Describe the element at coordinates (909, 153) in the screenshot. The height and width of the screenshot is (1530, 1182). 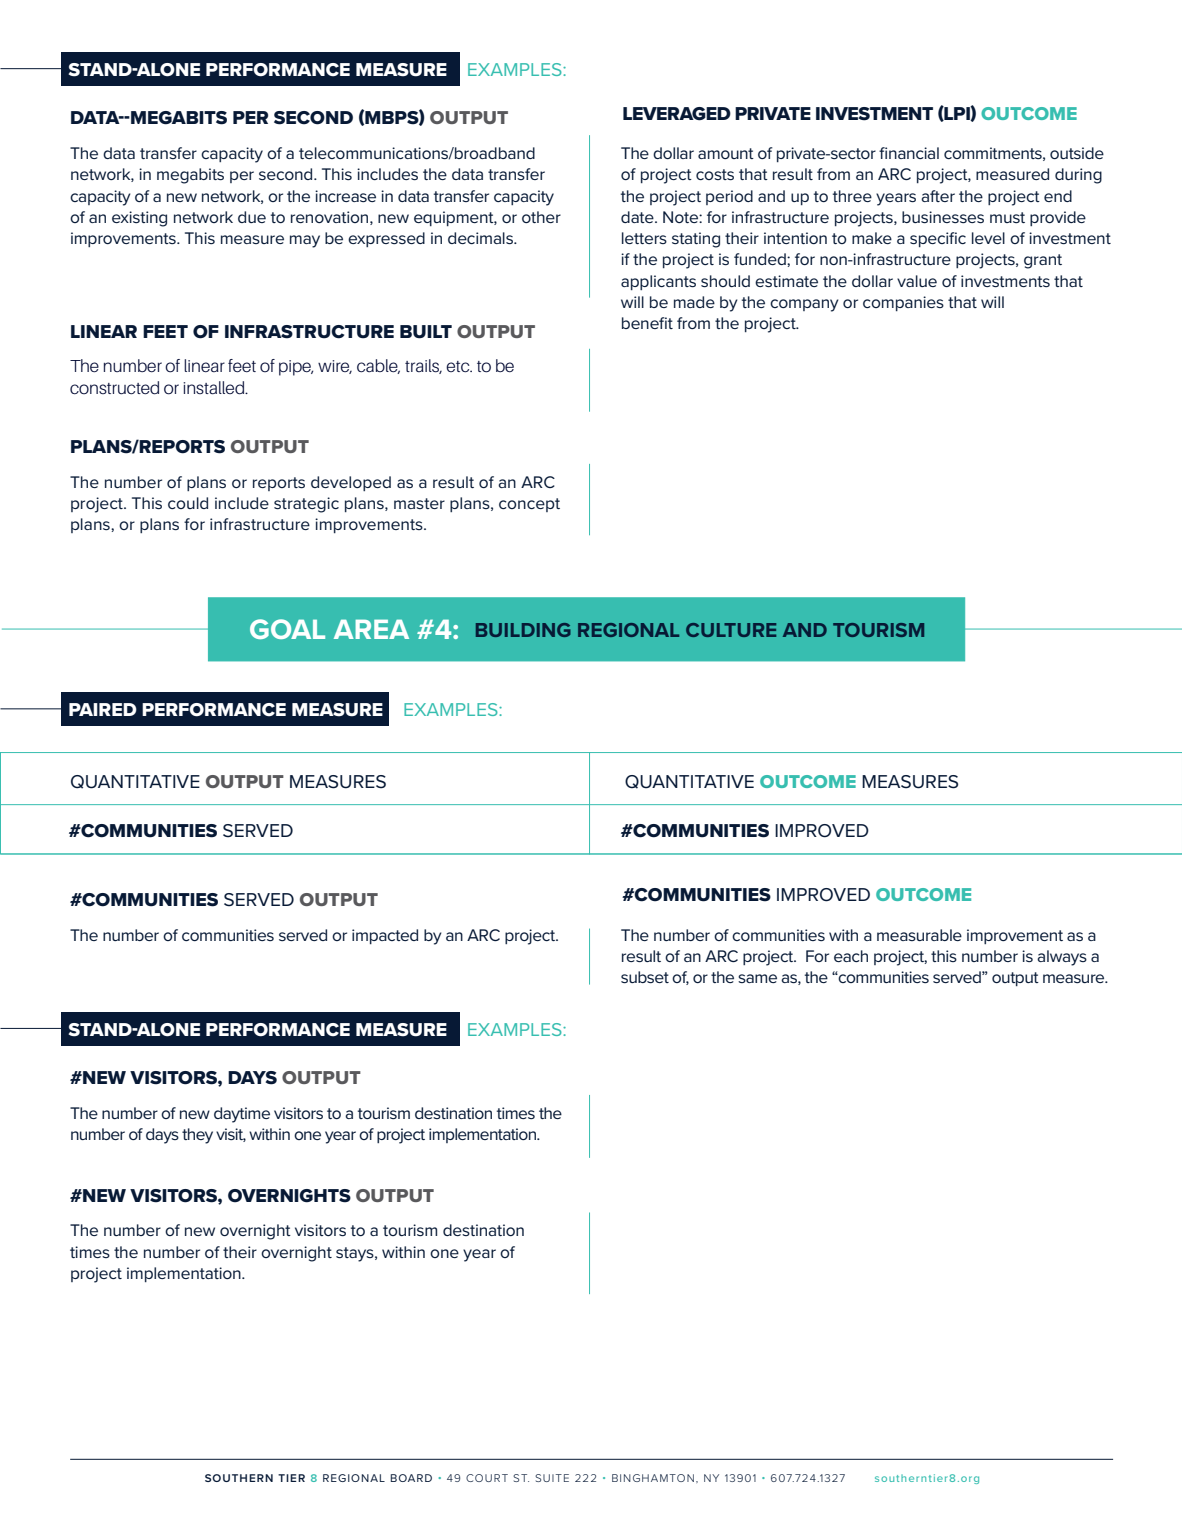
I see `financial` at that location.
